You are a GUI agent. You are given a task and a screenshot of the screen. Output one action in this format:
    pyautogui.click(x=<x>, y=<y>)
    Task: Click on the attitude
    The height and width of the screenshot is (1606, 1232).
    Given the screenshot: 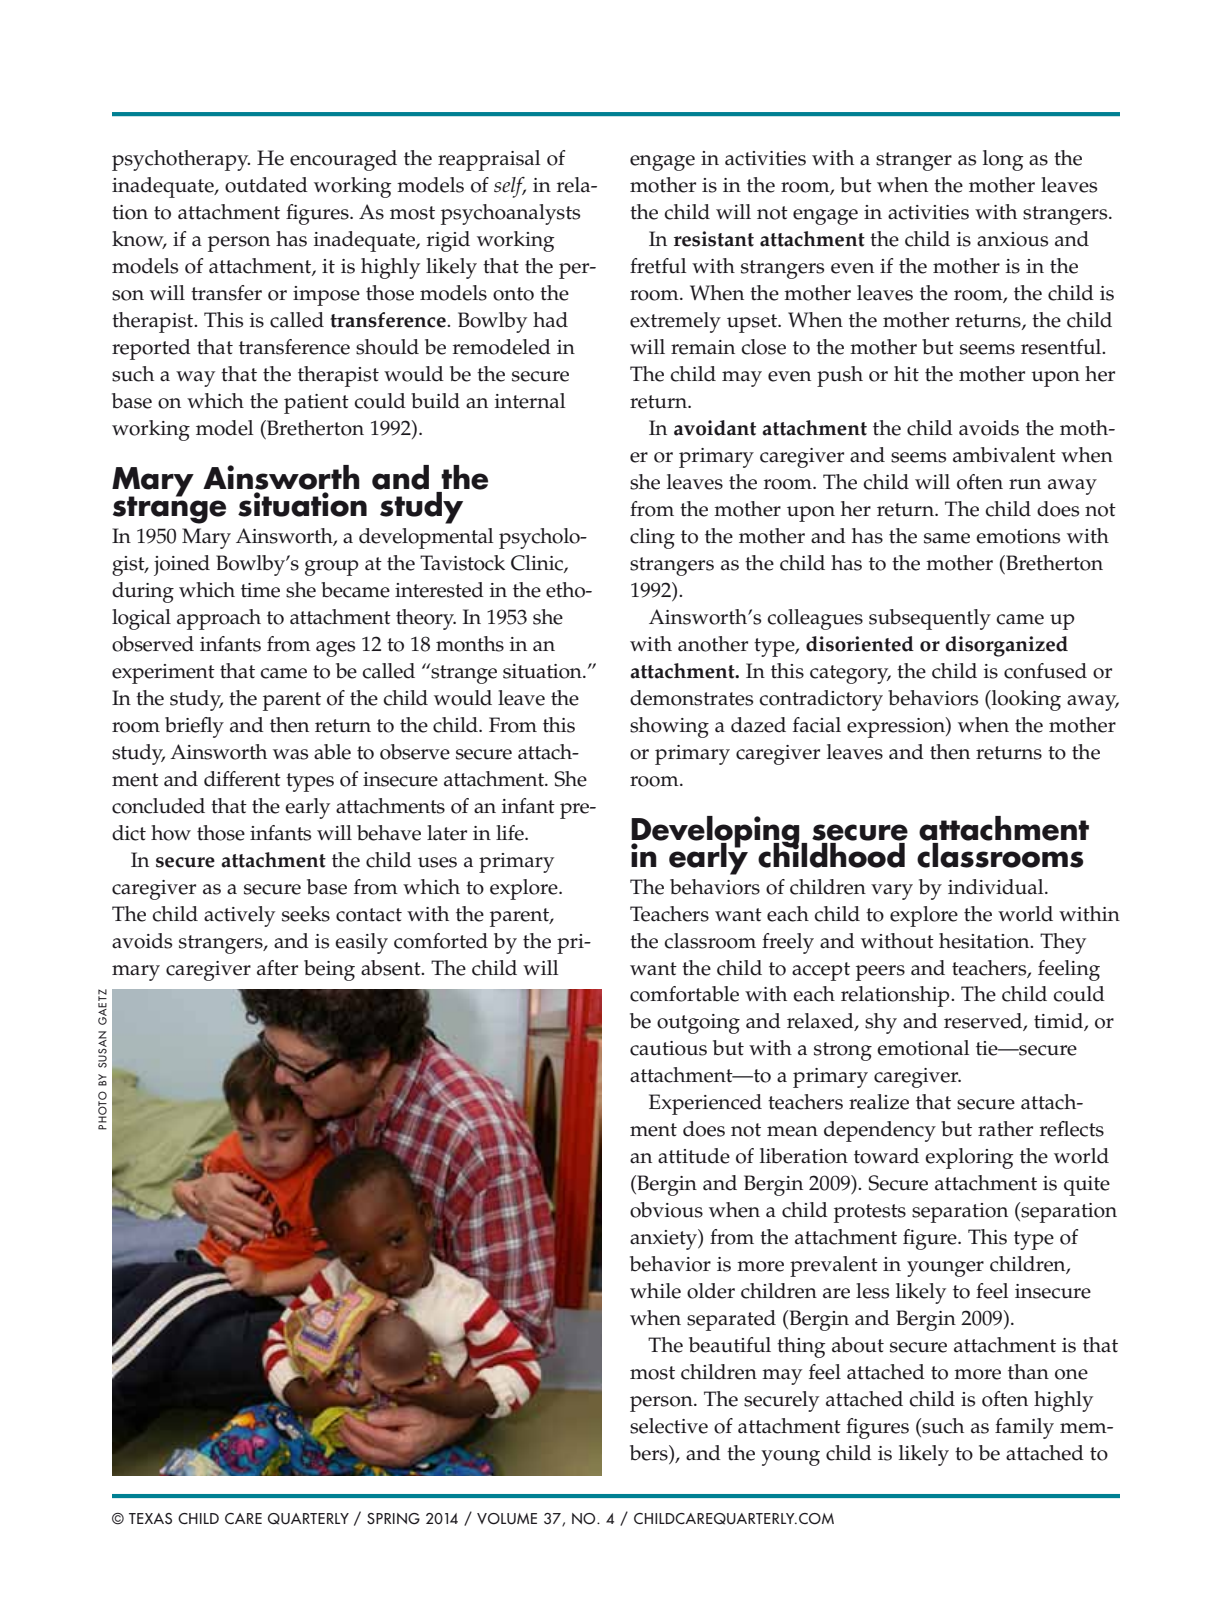 What is the action you would take?
    pyautogui.click(x=694, y=1156)
